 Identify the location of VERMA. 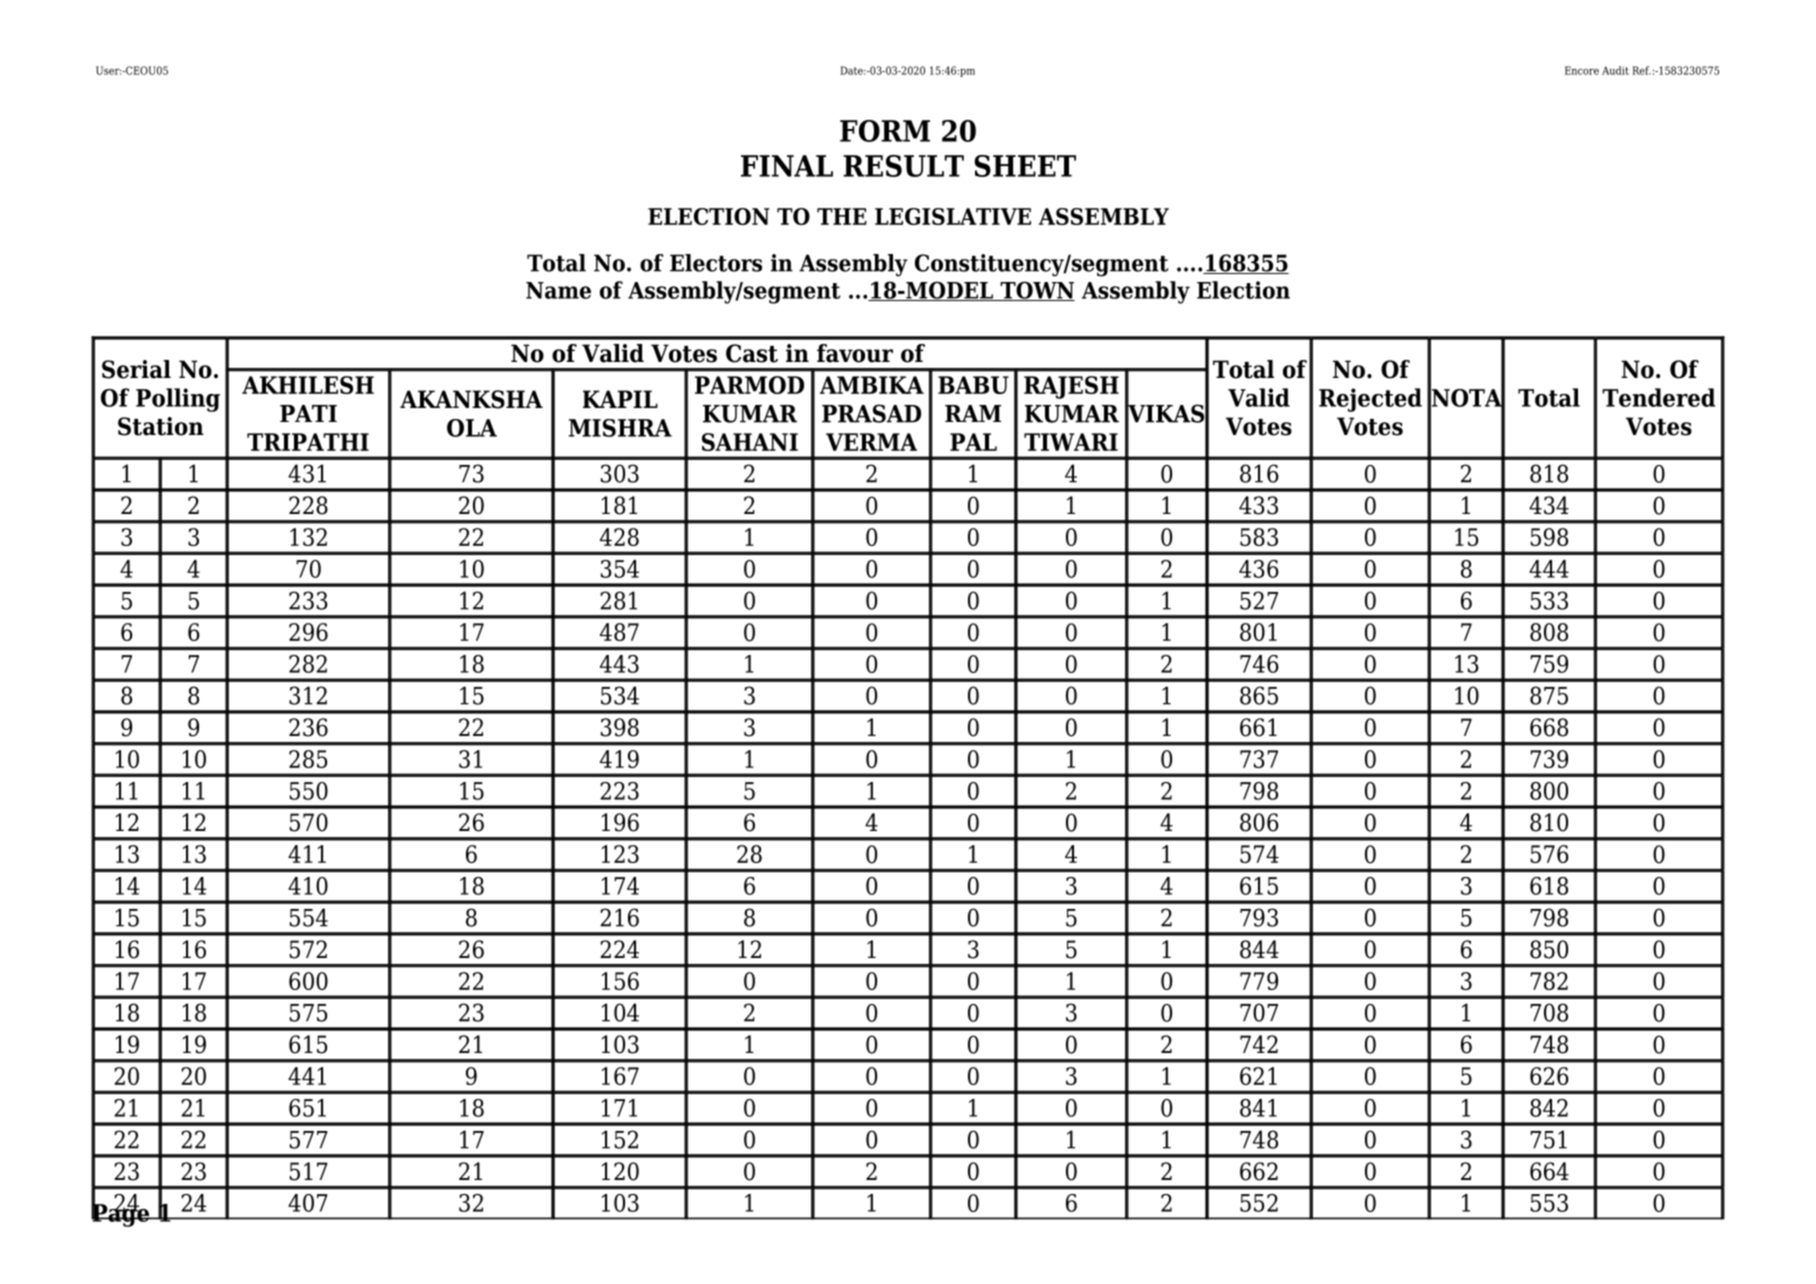
(871, 442).
